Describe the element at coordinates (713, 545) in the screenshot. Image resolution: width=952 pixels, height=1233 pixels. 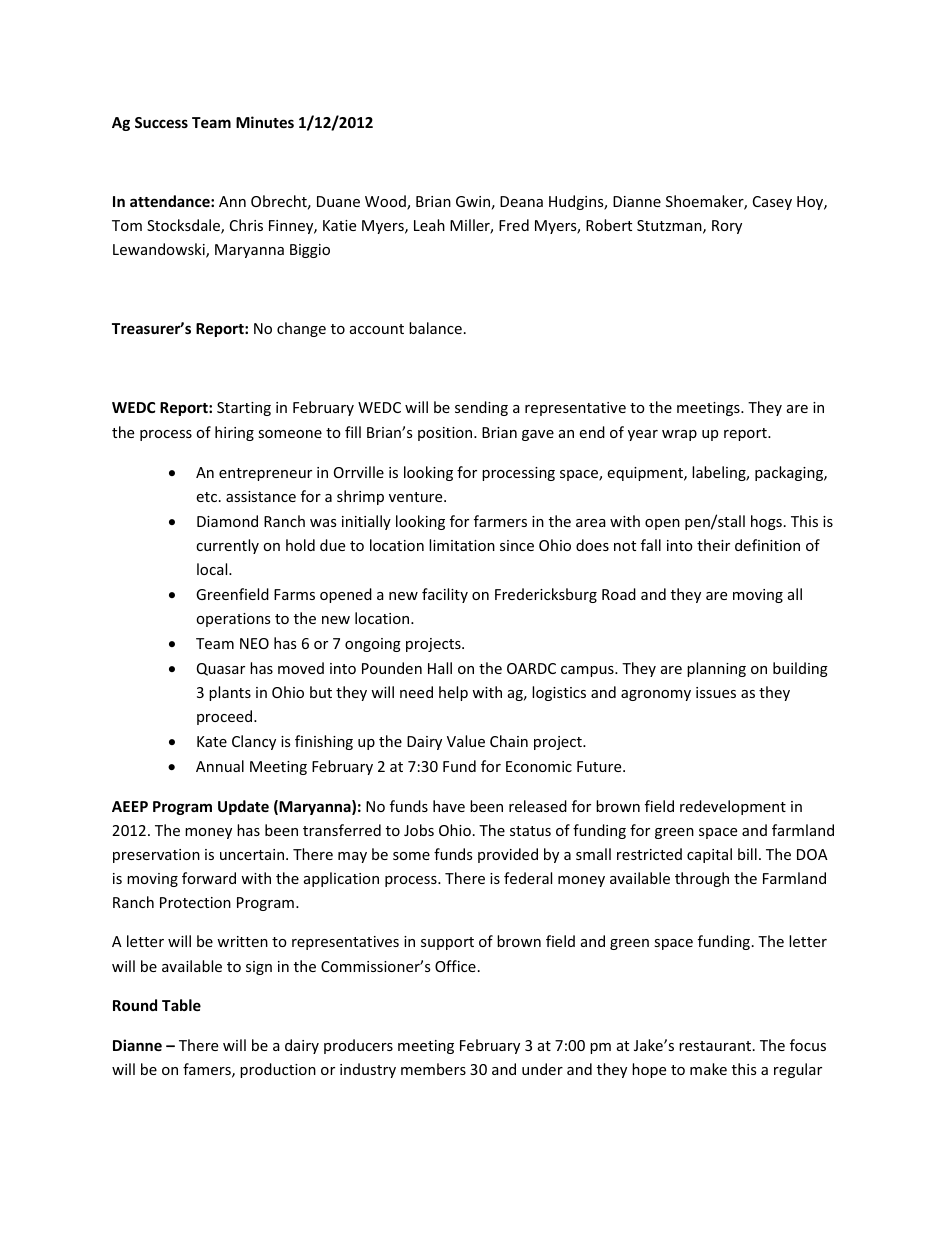
I see `their` at that location.
